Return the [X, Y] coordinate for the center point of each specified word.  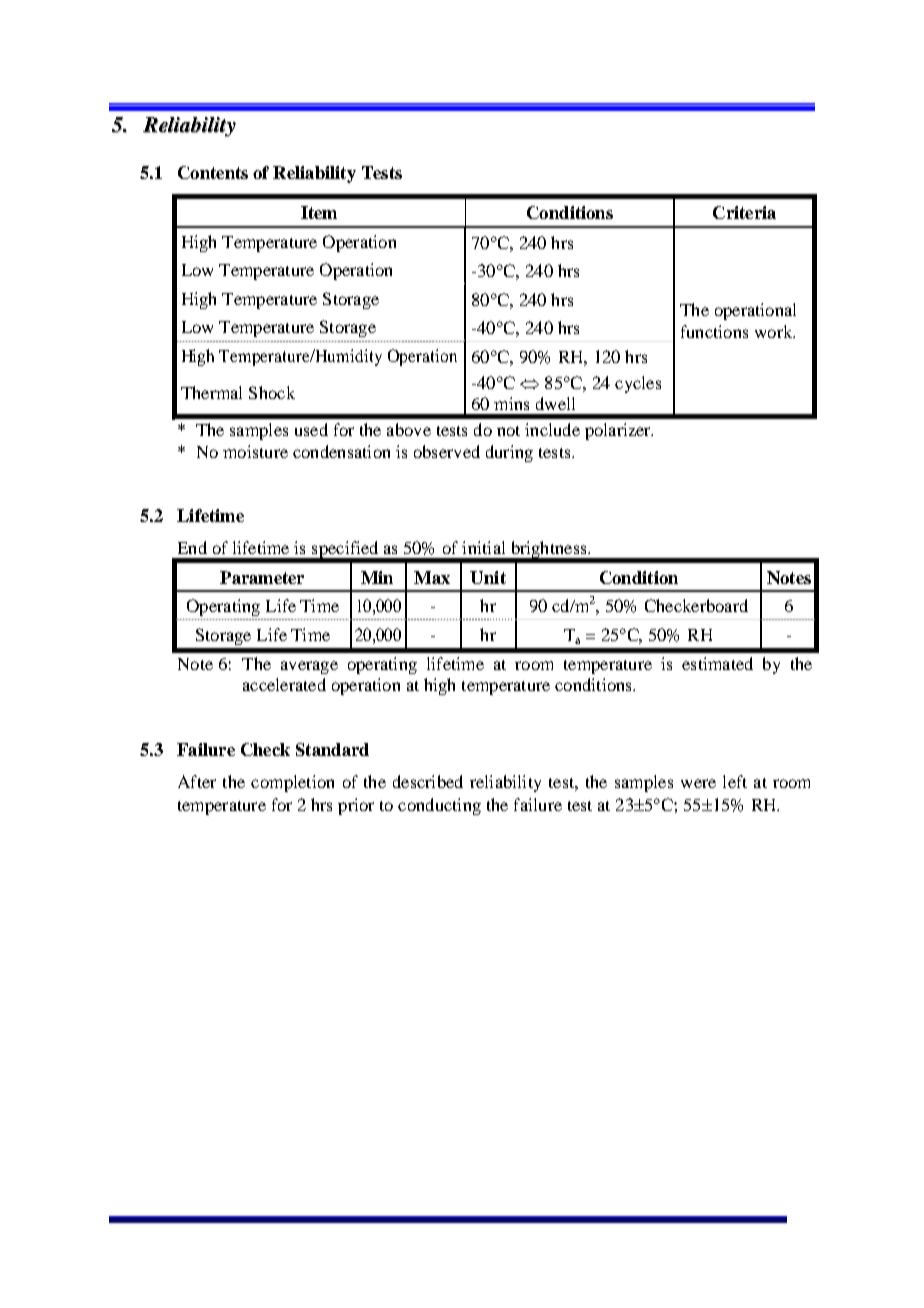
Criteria [744, 212]
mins [511, 403]
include [552, 429]
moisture [255, 451]
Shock [272, 392]
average [309, 667]
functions [714, 331]
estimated [717, 663]
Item [319, 212]
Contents [213, 172]
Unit [488, 577]
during [509, 453]
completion [292, 783]
